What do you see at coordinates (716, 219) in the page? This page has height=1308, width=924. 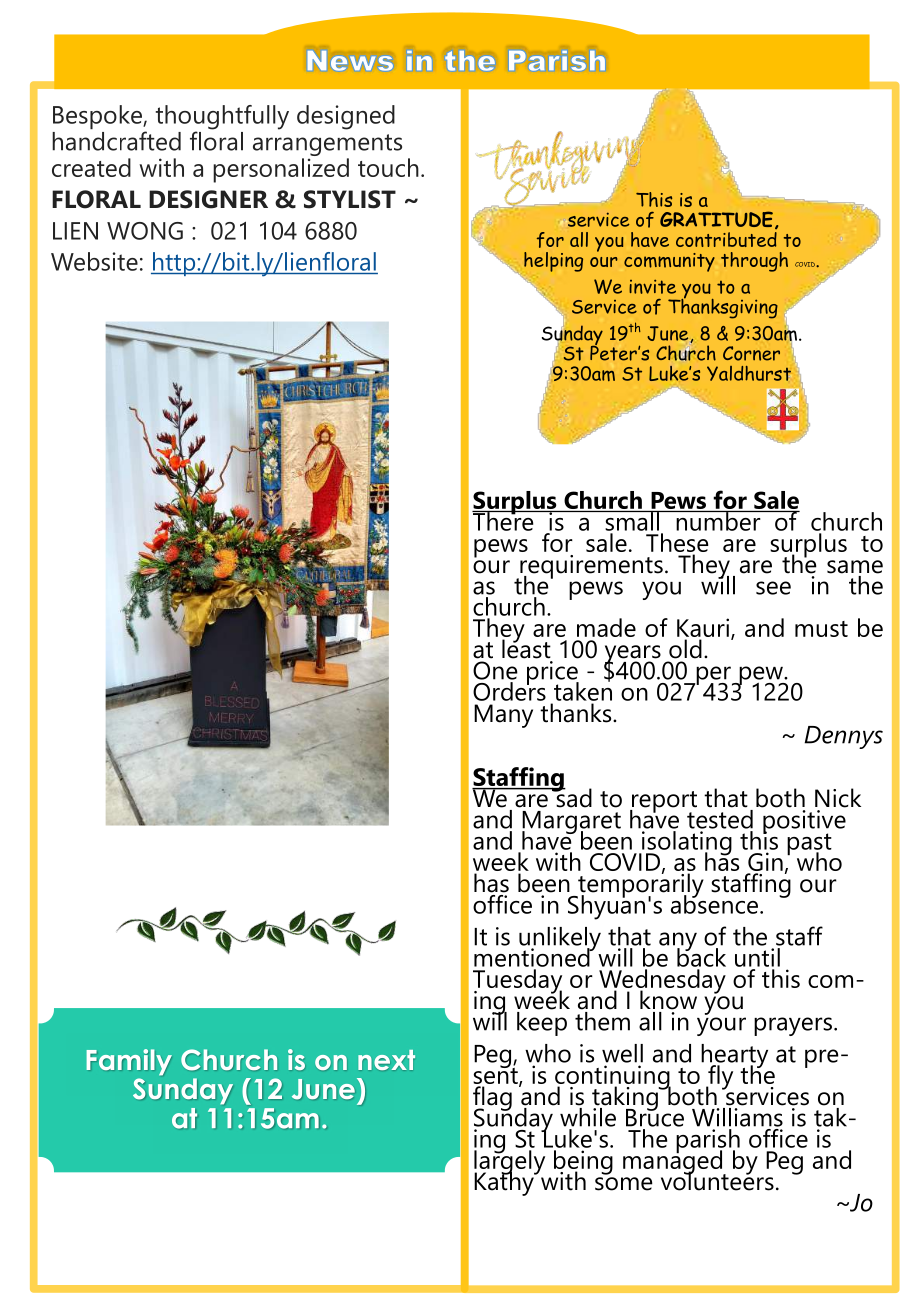 I see `GRATITUDE` at bounding box center [716, 219].
